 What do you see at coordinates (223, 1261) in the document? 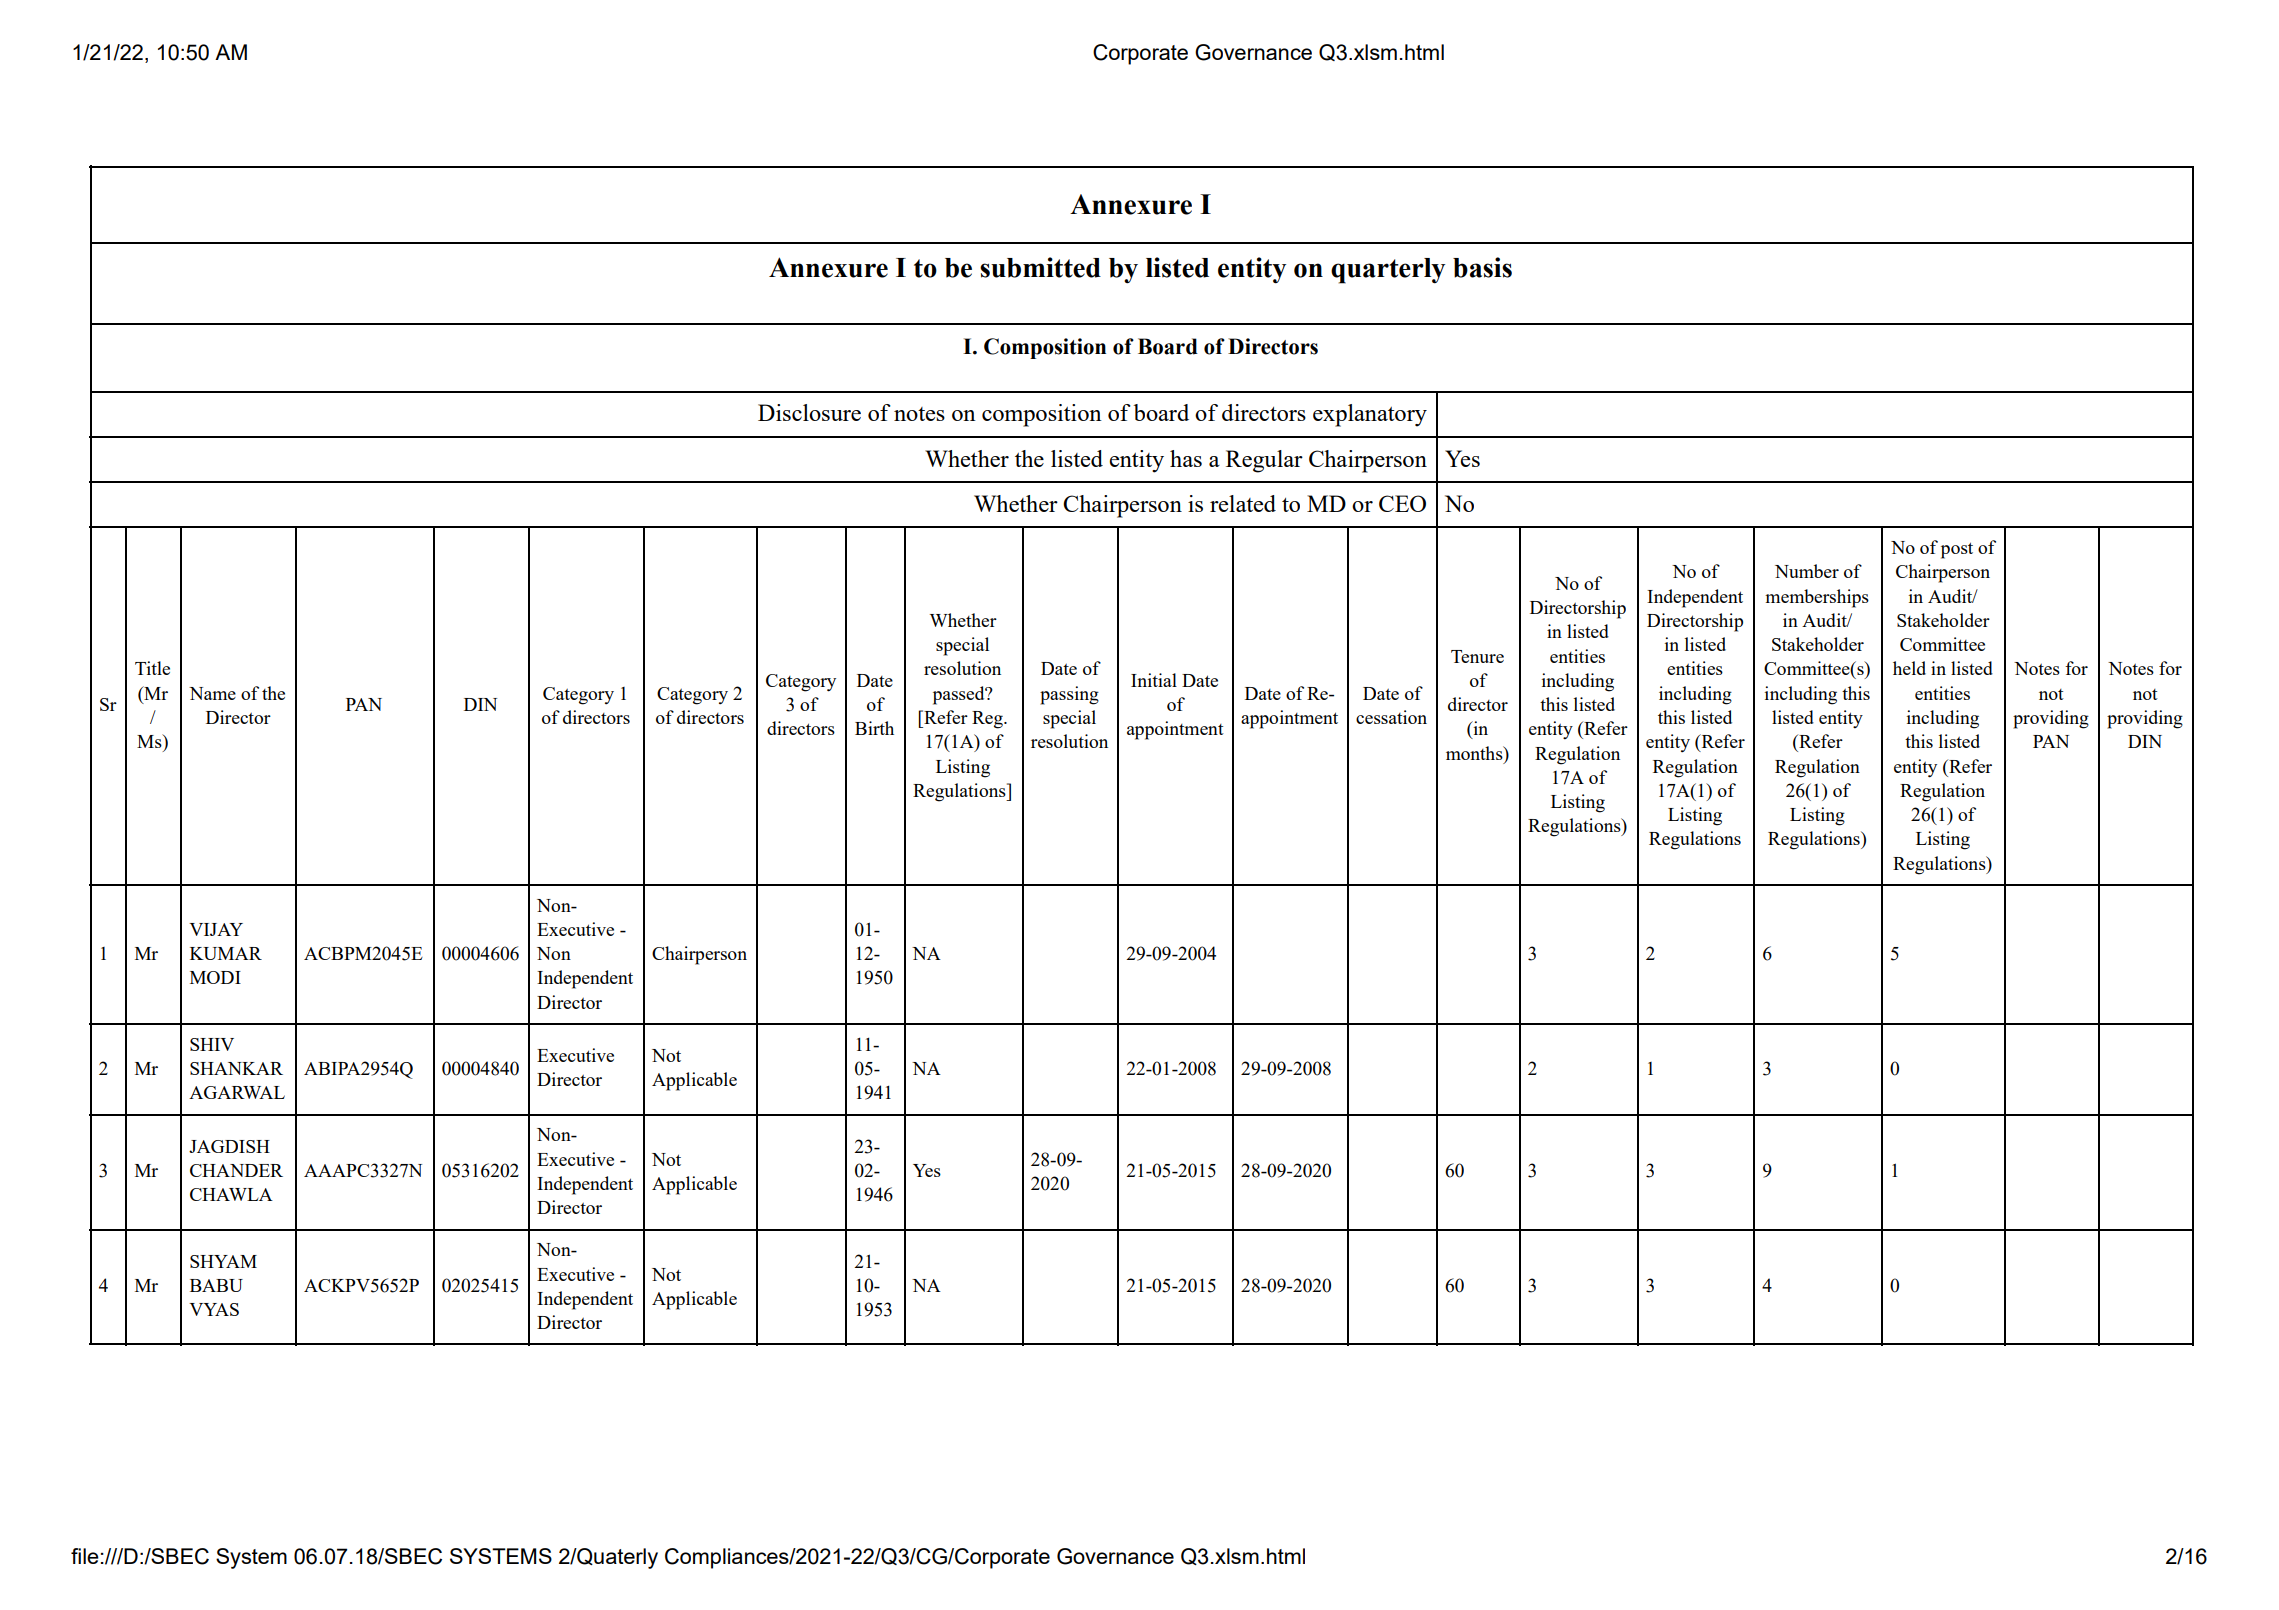
I see `SHYAM` at bounding box center [223, 1261].
